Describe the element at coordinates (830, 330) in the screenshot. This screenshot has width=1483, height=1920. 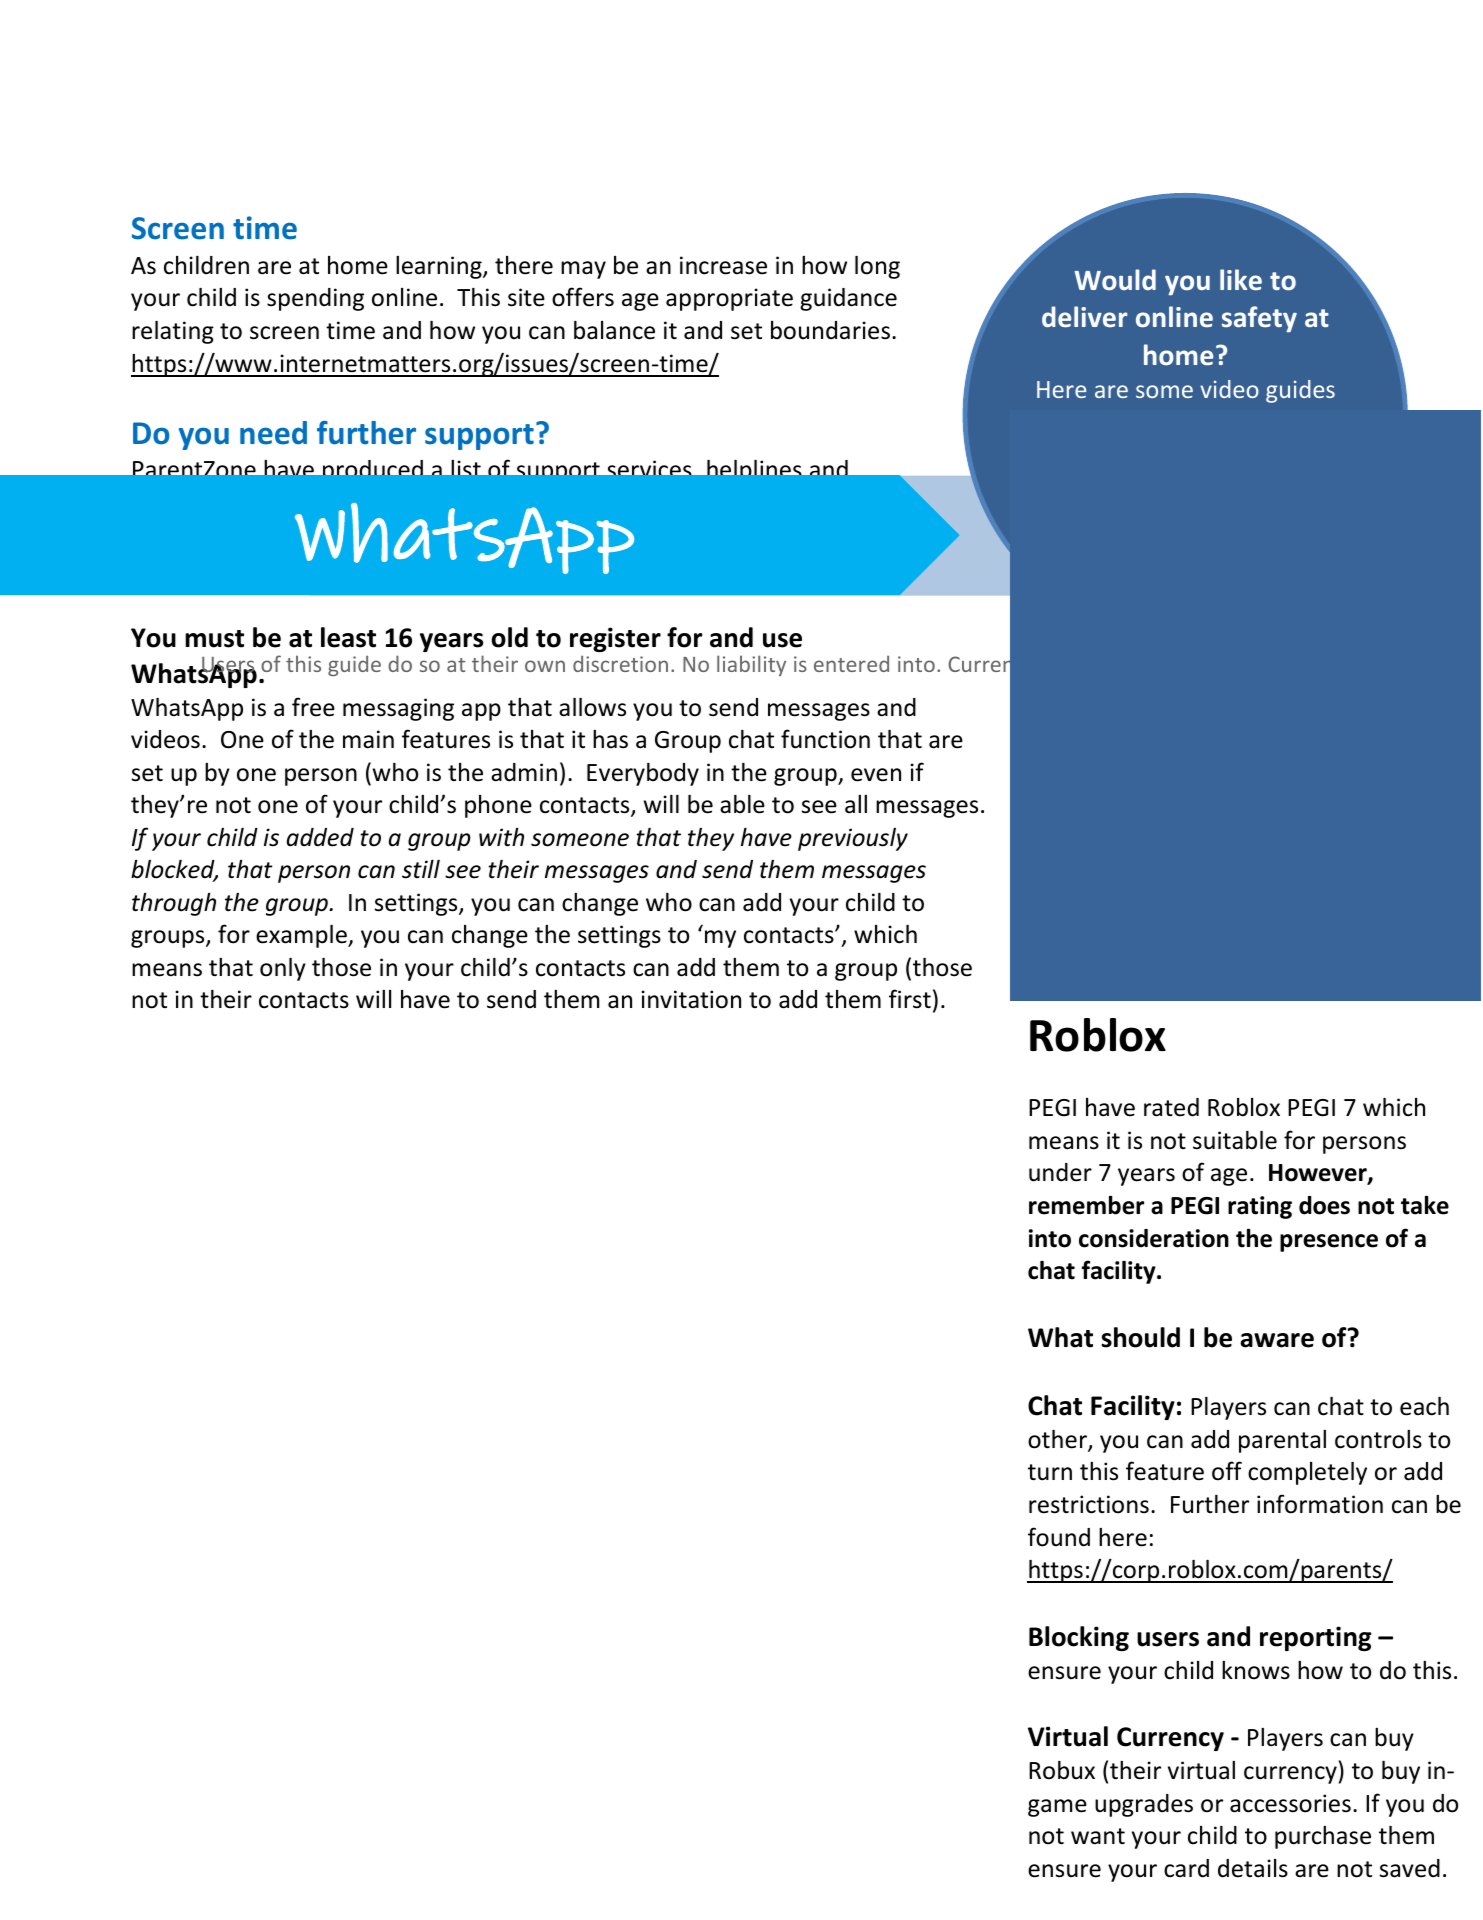
I see `boundaries` at that location.
